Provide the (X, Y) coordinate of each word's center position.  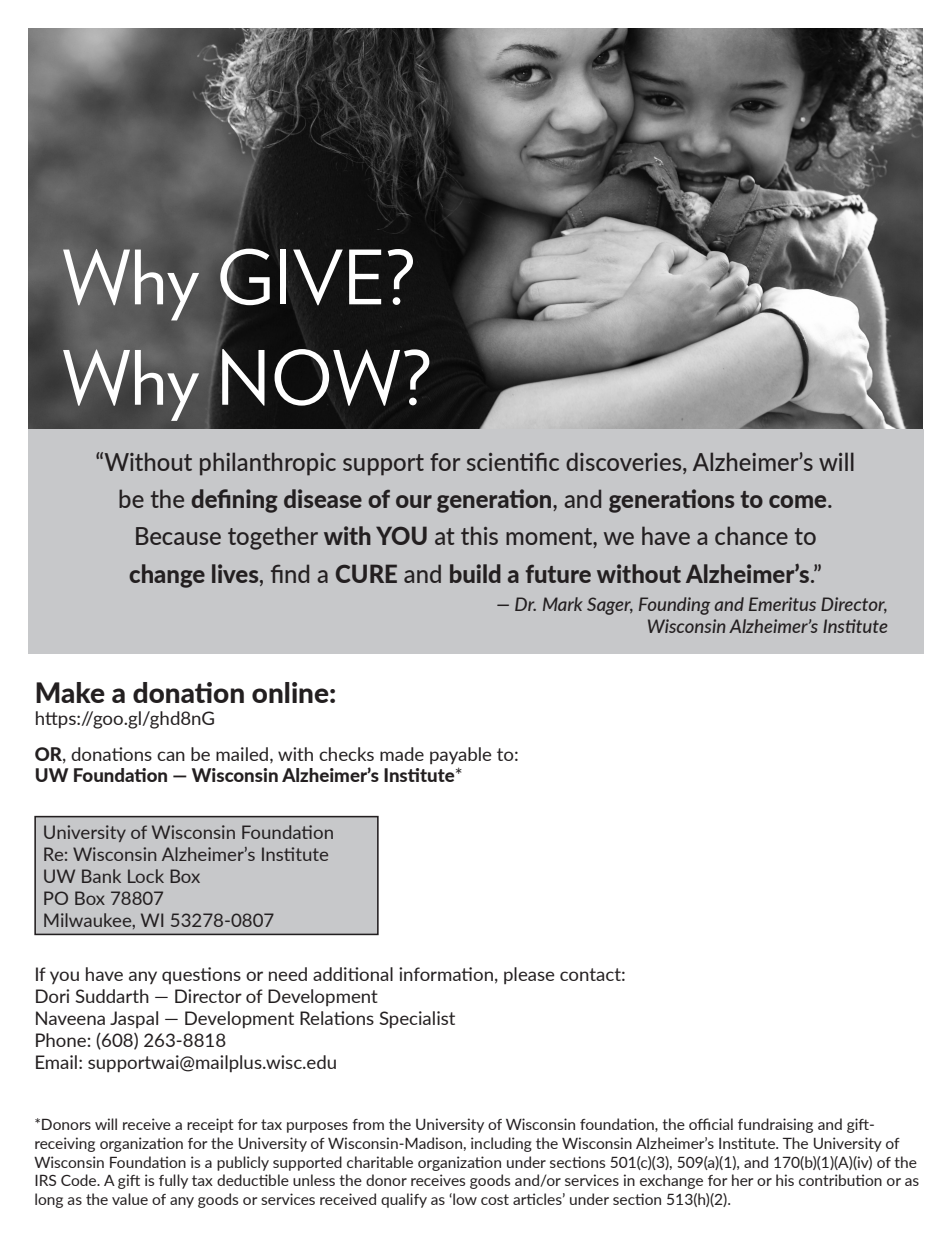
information (446, 974)
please (529, 975)
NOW (310, 376)
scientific (513, 461)
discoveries (625, 461)
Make (70, 692)
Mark (563, 604)
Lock (146, 876)
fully (173, 1181)
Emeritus (782, 604)
